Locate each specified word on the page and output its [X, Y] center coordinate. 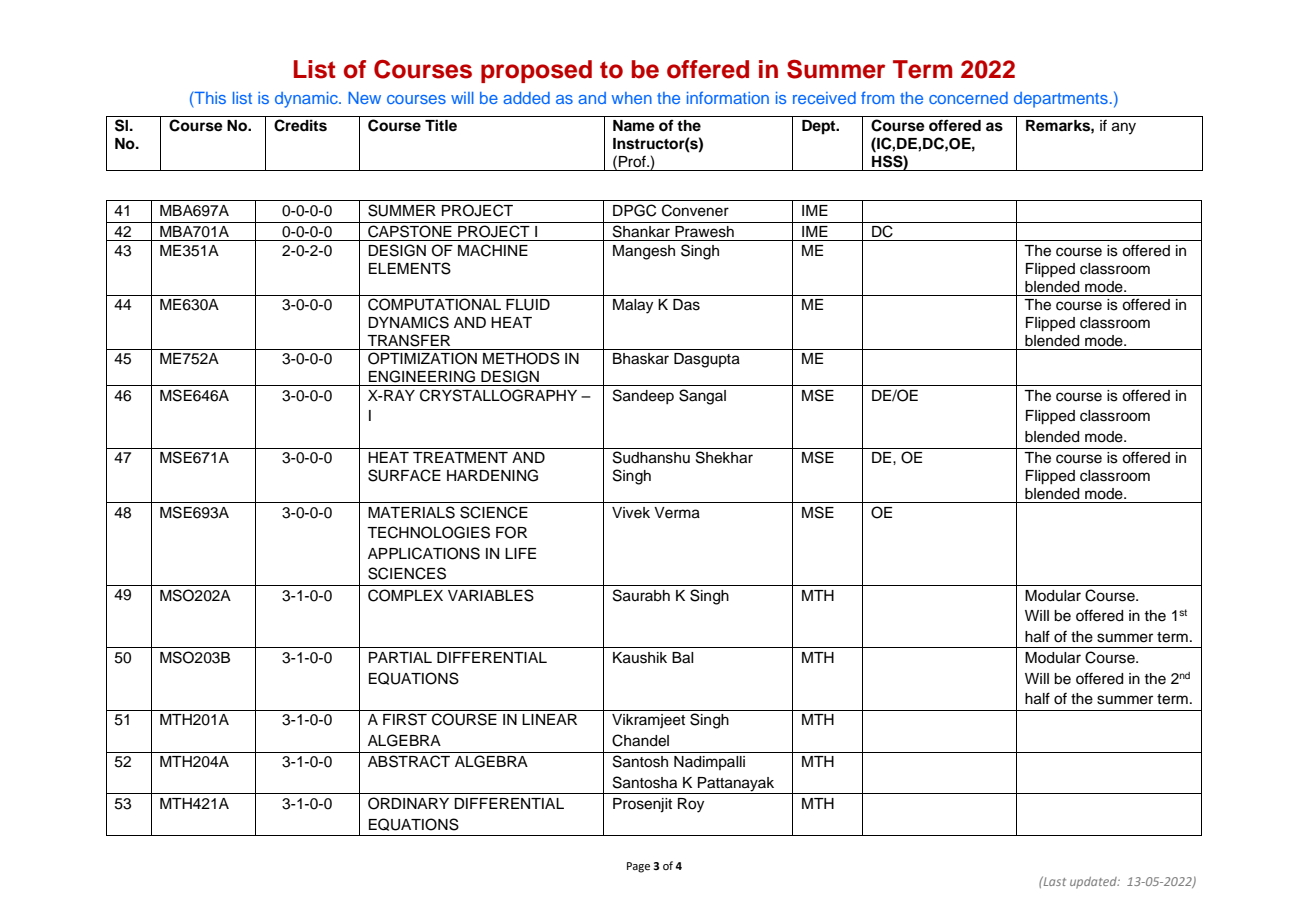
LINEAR [549, 719]
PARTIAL [400, 657]
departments [1061, 100]
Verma [677, 513]
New [364, 98]
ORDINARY [408, 803]
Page [638, 867]
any [1124, 128]
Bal [683, 658]
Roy [691, 805]
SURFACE [404, 475]
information [728, 97]
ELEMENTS [410, 268]
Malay [633, 306]
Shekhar [724, 457]
